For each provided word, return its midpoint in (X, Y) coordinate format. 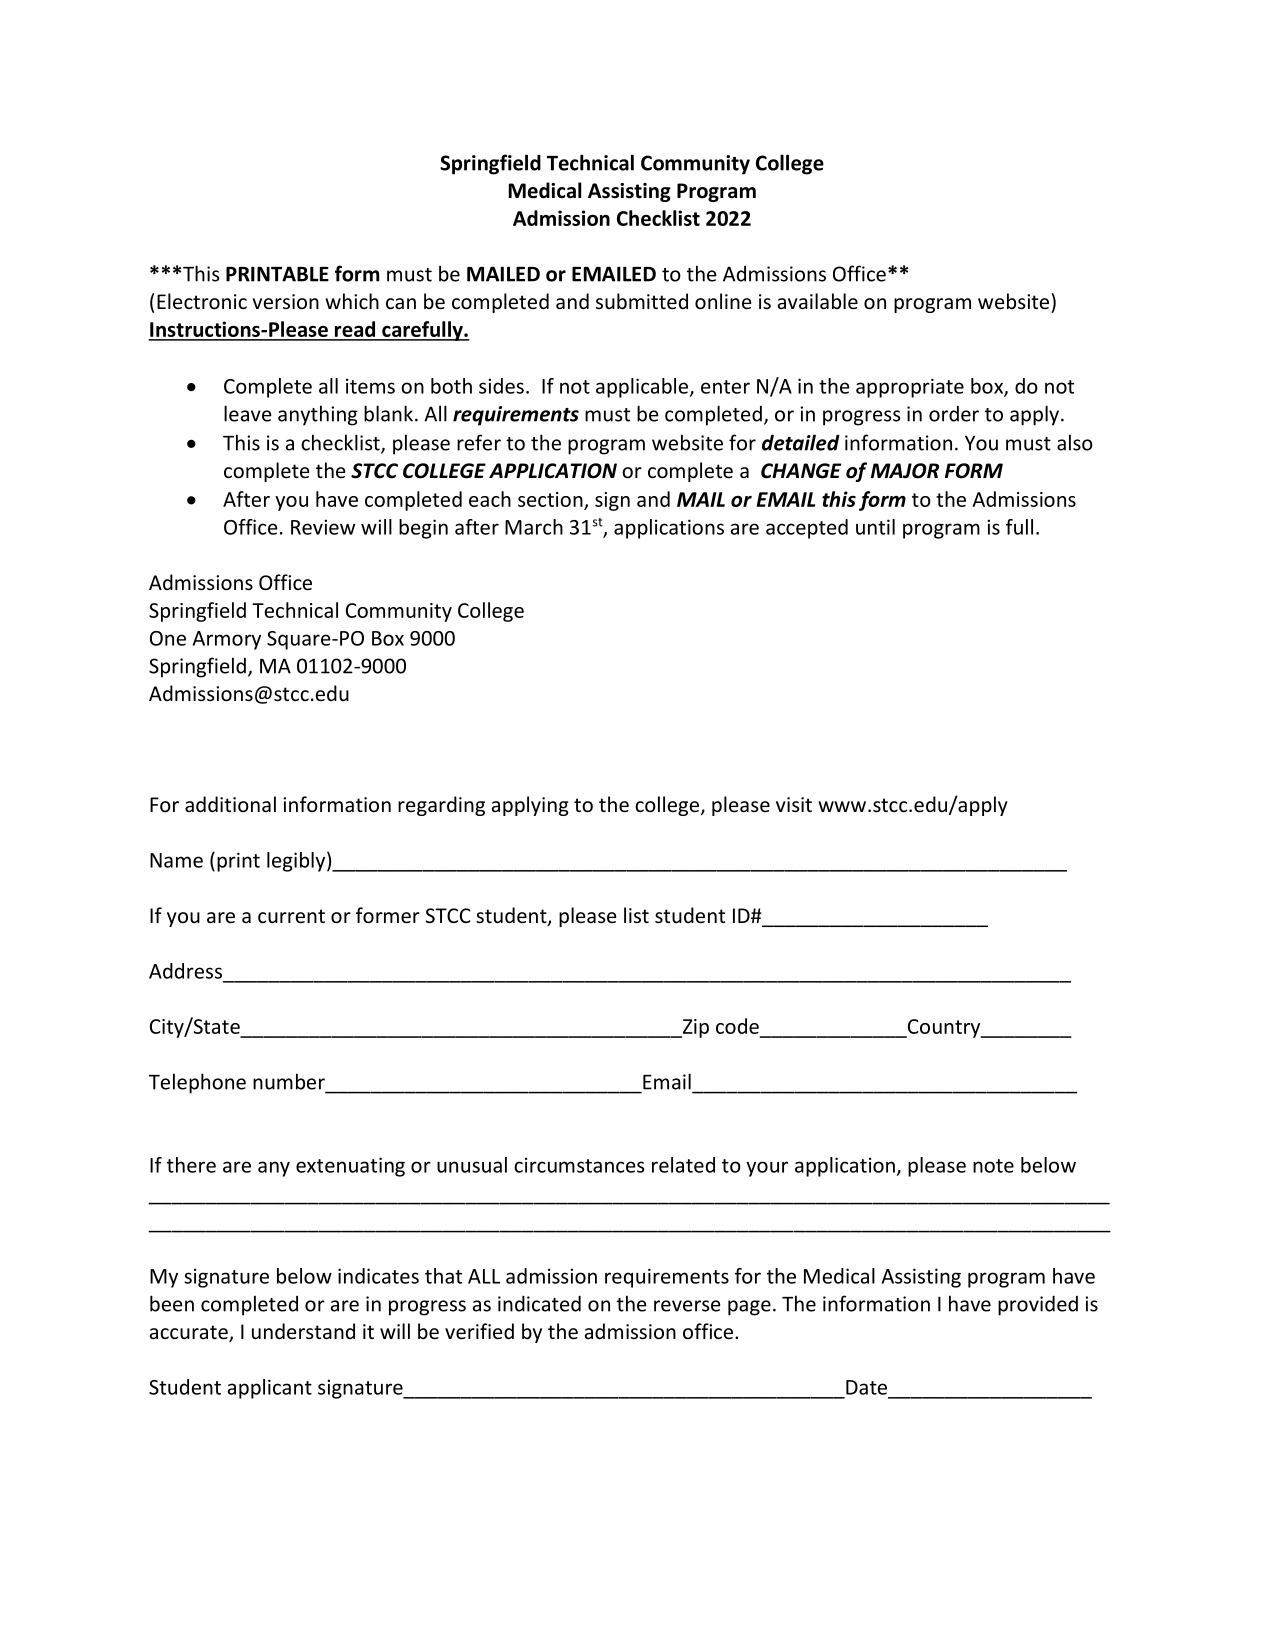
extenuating (350, 1167)
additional (230, 804)
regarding (441, 806)
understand (303, 1331)
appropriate (910, 388)
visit (794, 804)
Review (323, 527)
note (993, 1166)
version (285, 302)
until (875, 527)
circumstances (579, 1165)
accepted (807, 529)
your (767, 1169)
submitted (642, 301)
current (291, 916)
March (534, 527)
